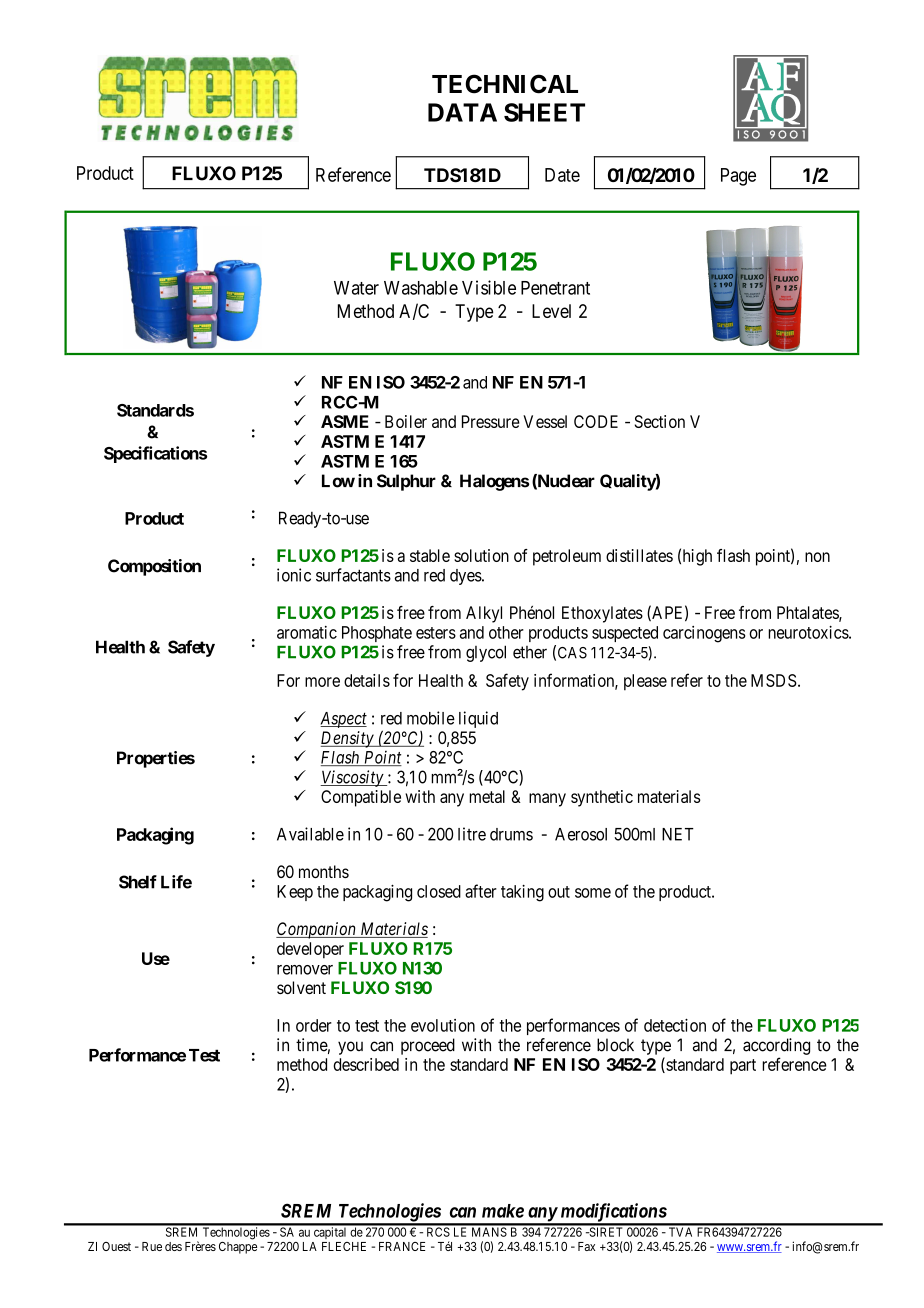 Image resolution: width=924 pixels, height=1308 pixels. Describe the element at coordinates (675, 1025) in the screenshot. I see `detection` at that location.
